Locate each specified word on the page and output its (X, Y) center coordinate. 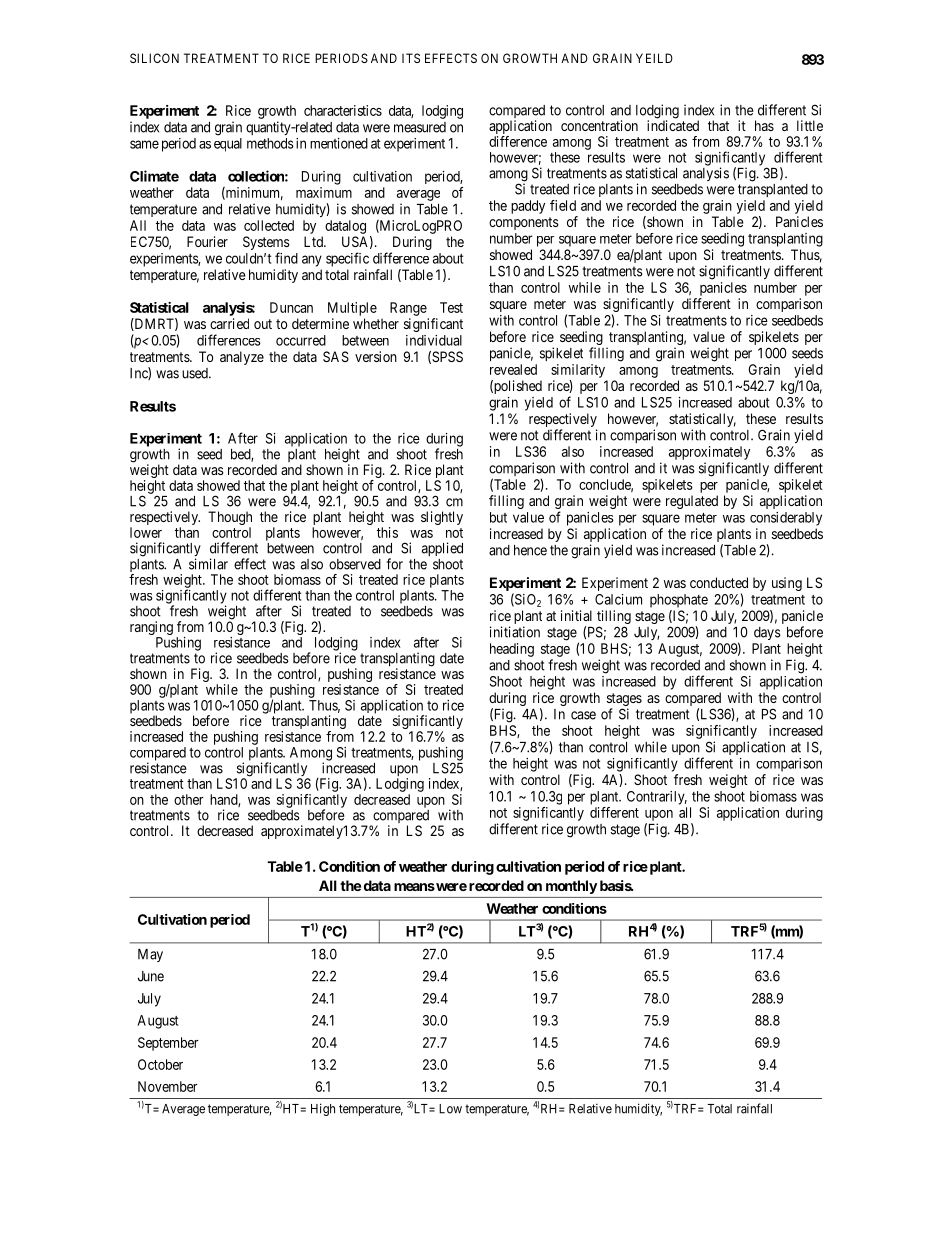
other (189, 799)
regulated (692, 502)
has (764, 125)
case (583, 715)
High (323, 1109)
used (196, 373)
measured (420, 127)
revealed (513, 369)
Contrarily (657, 798)
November (168, 1086)
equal (228, 145)
